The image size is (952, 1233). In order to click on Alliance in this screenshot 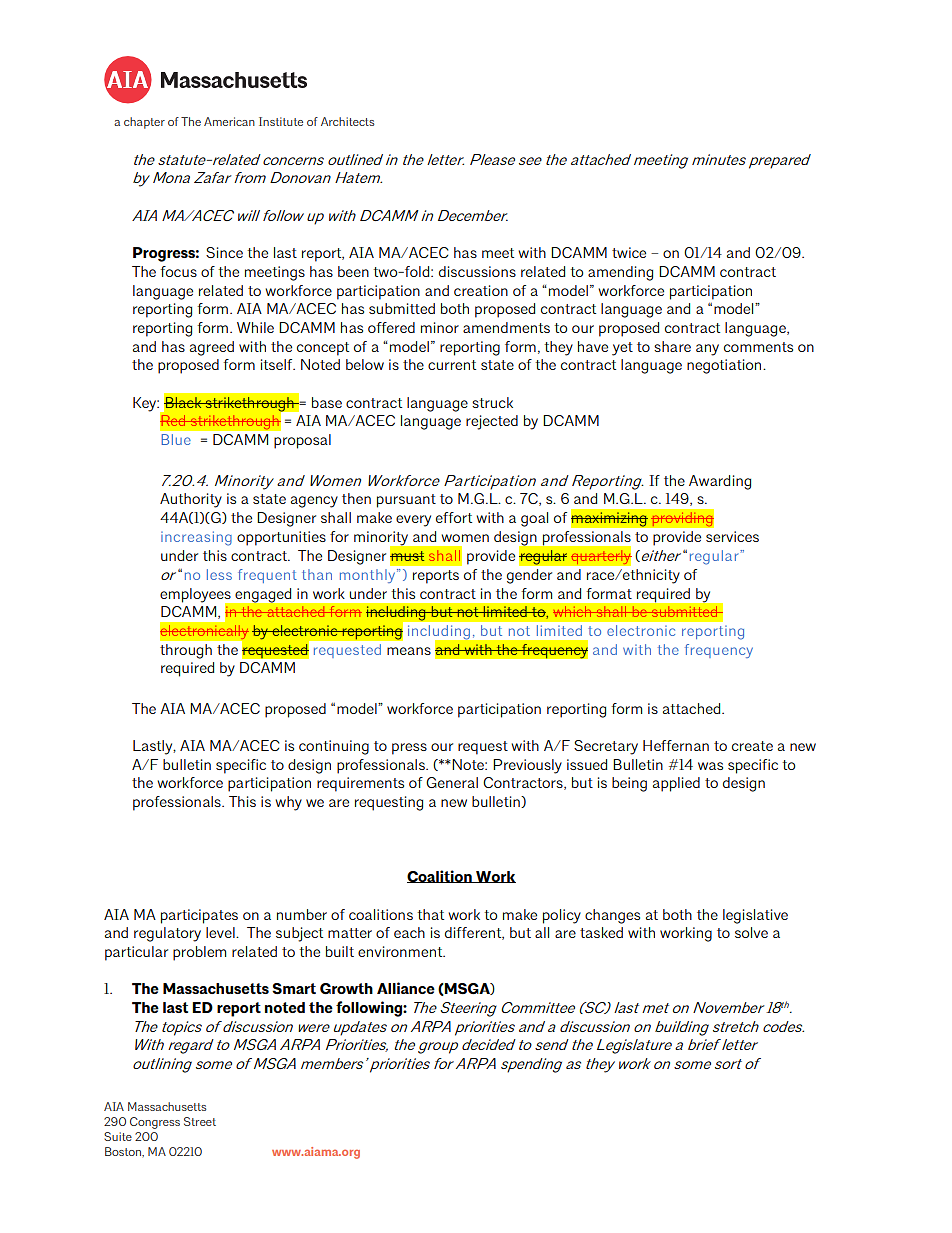, I will do `click(406, 988)`.
